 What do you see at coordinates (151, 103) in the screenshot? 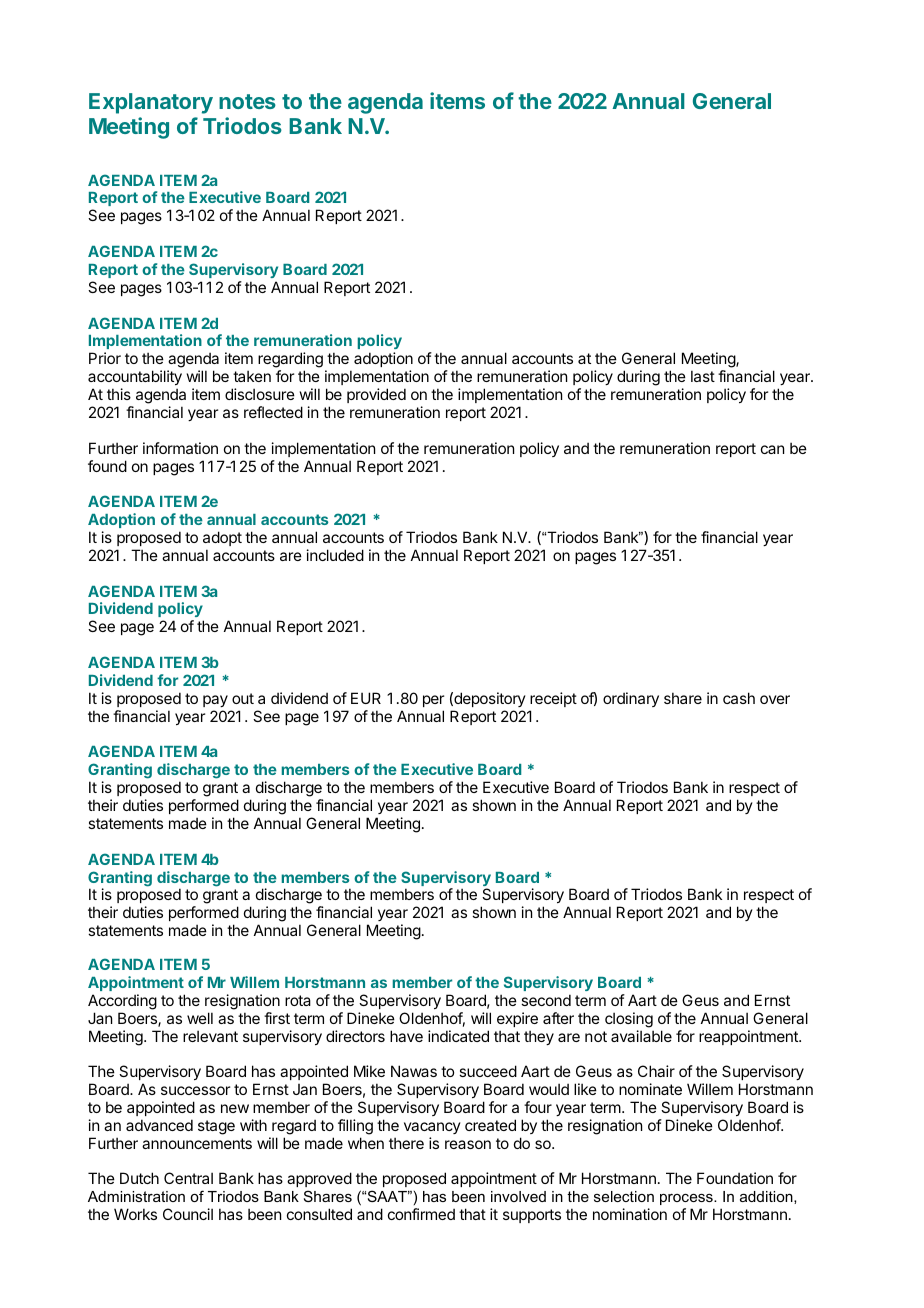
I see `Explanatory` at bounding box center [151, 103].
